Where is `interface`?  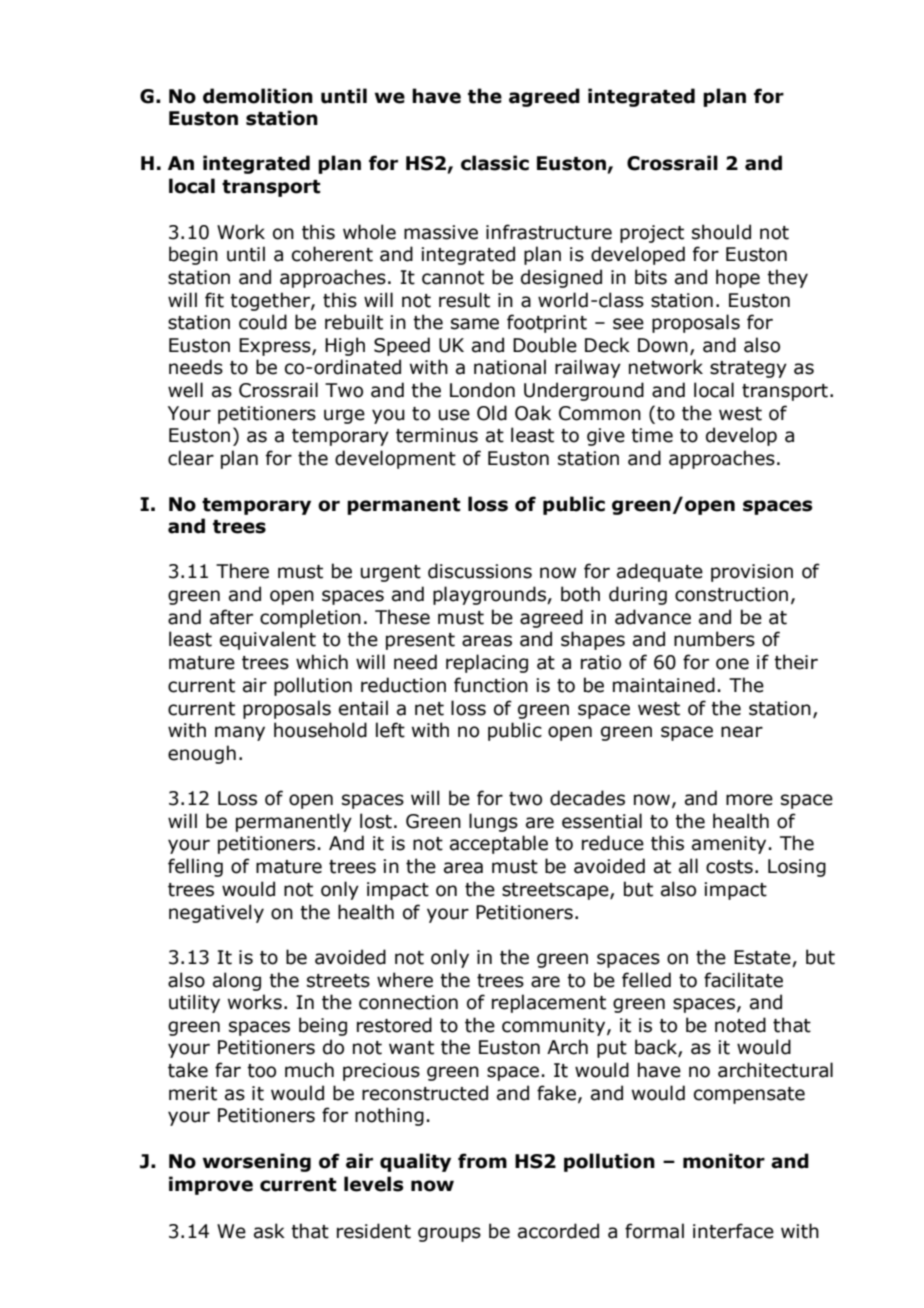
interface is located at coordinates (733, 1231).
